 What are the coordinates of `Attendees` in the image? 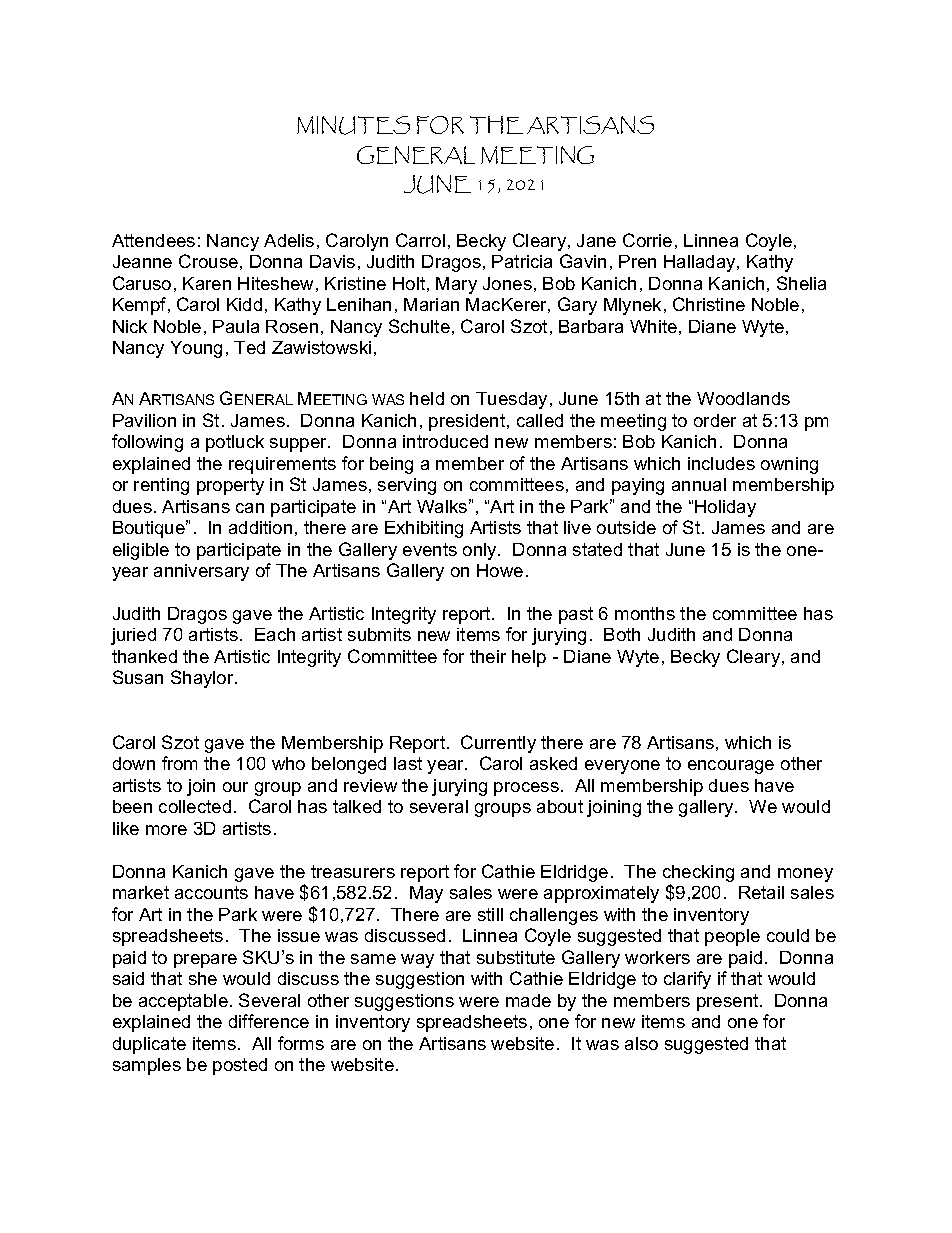 It's located at (153, 240).
